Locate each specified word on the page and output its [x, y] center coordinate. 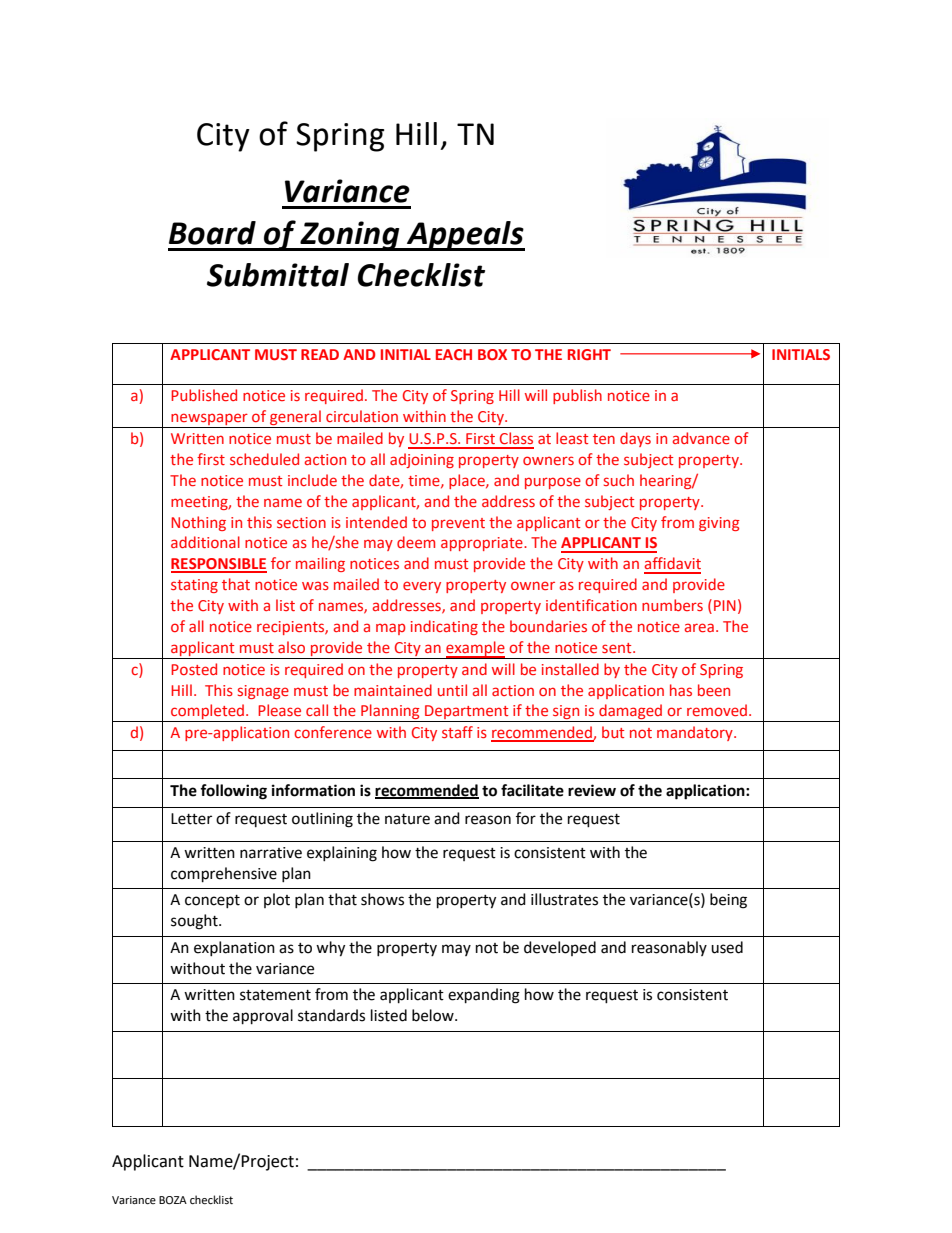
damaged [631, 713]
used [727, 947]
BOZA [173, 1200]
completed [208, 713]
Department [467, 713]
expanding [484, 996]
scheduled [264, 459]
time [425, 481]
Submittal [278, 275]
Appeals [465, 236]
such [619, 480]
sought [195, 922]
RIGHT [589, 354]
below [434, 1015]
